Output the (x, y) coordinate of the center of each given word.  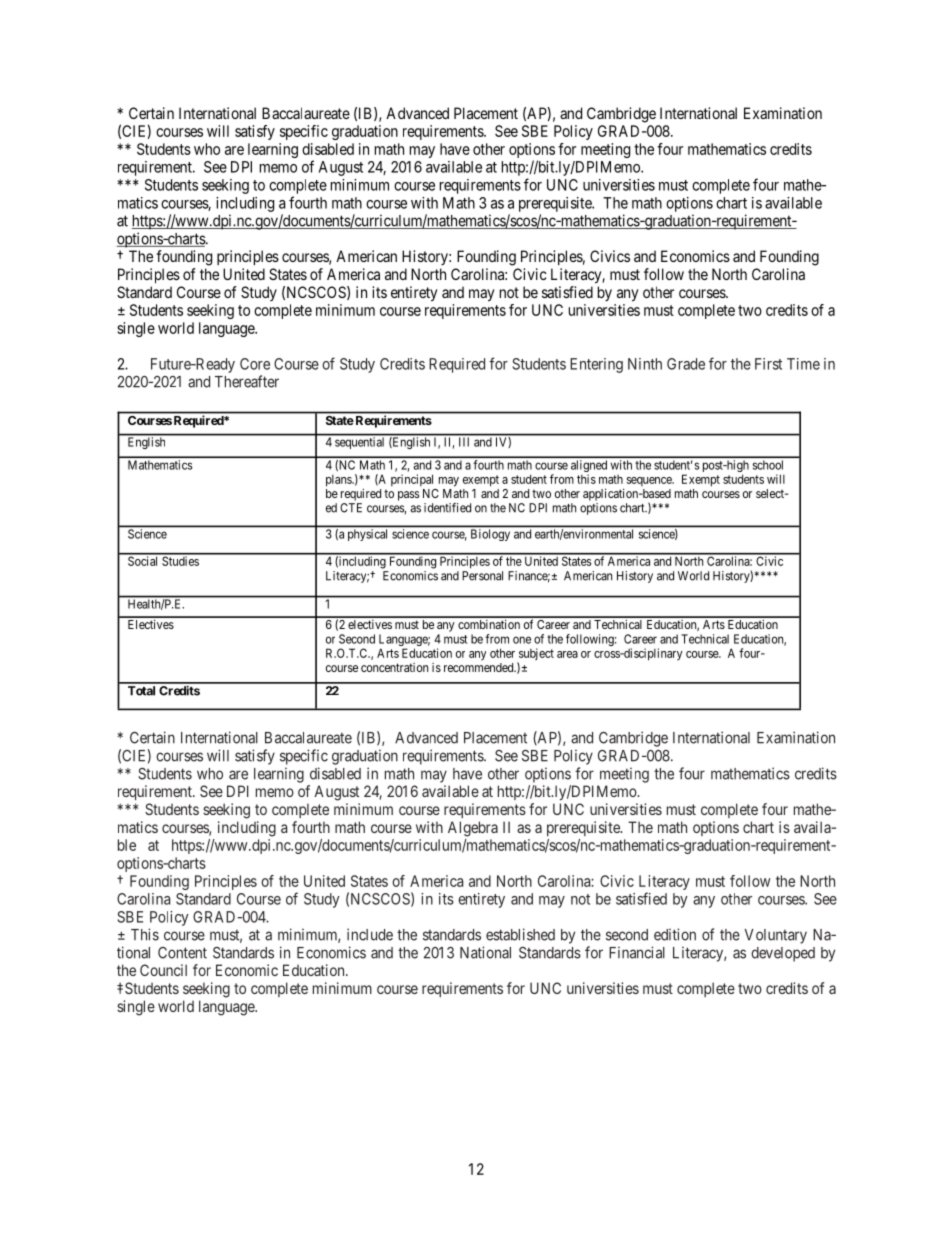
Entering (596, 365)
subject (535, 655)
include (370, 934)
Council (163, 970)
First (768, 364)
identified (447, 508)
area (567, 654)
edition (675, 934)
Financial (637, 952)
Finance (529, 577)
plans (339, 481)
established (520, 934)
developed (783, 954)
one (522, 640)
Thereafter (247, 381)
